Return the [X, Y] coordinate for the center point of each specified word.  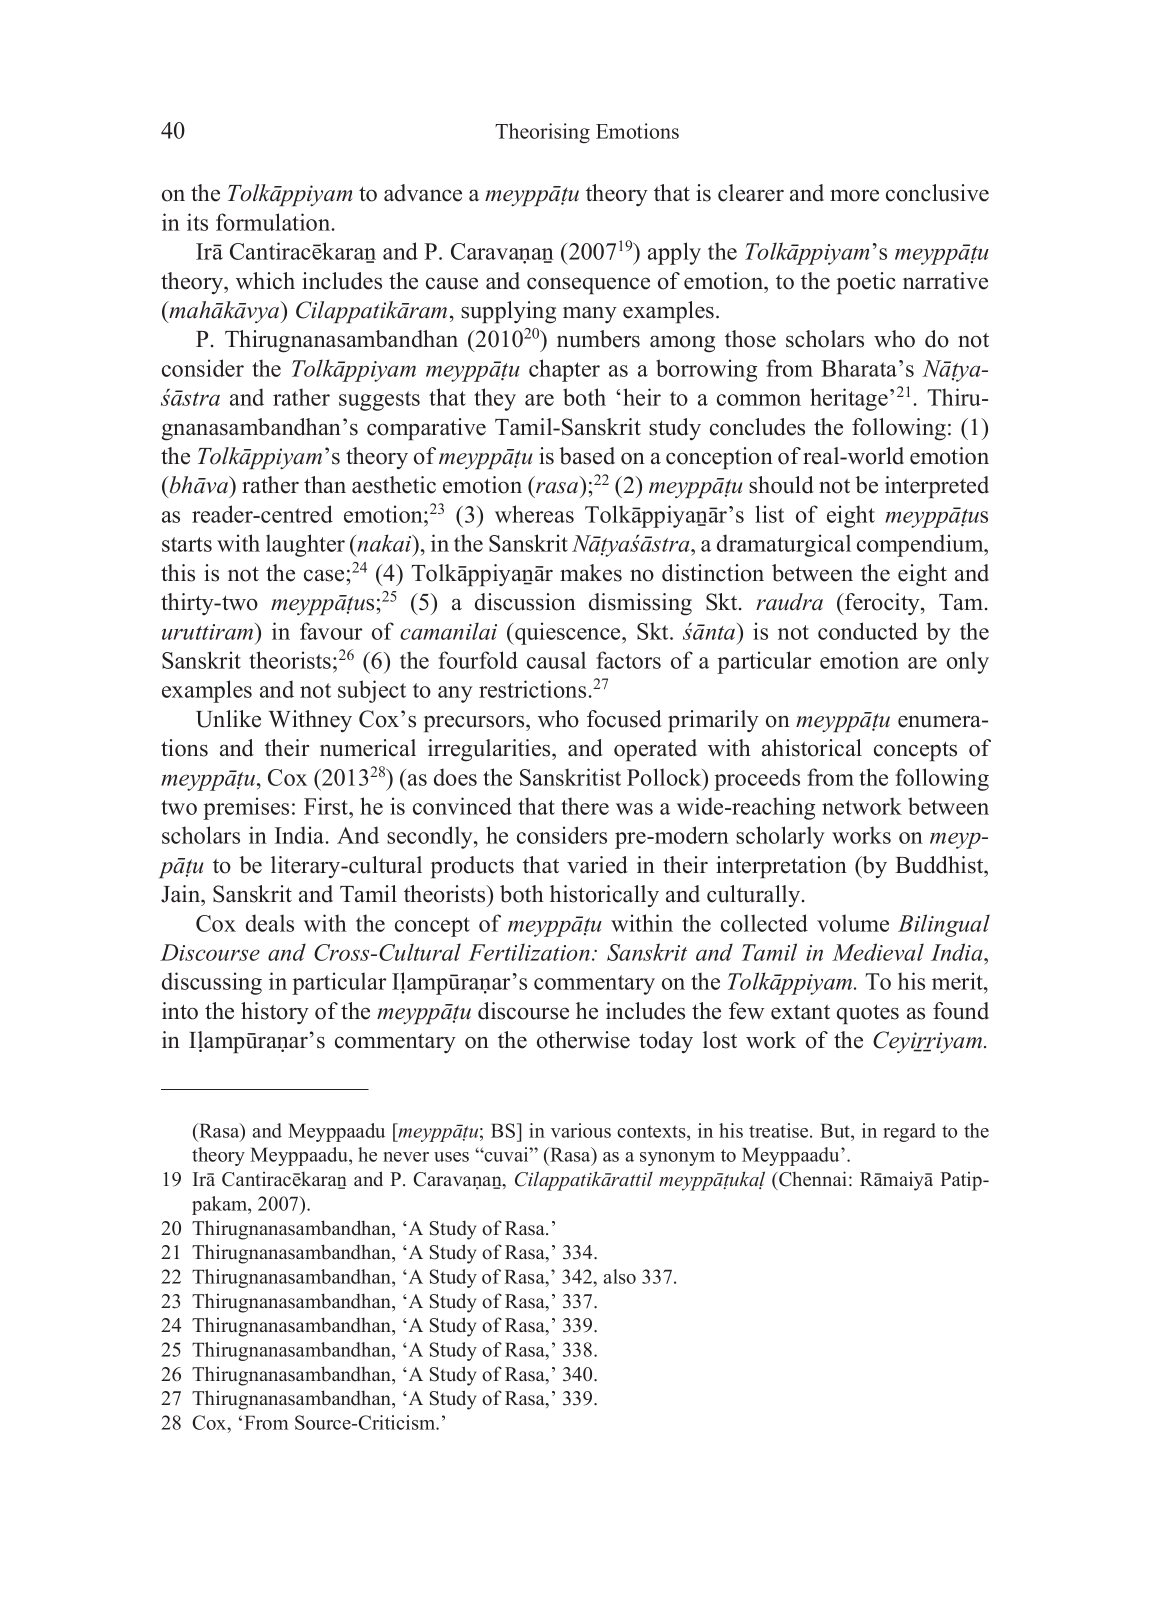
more [854, 196]
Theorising [542, 133]
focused [624, 719]
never [406, 1157]
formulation [274, 222]
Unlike [228, 719]
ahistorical [812, 748]
